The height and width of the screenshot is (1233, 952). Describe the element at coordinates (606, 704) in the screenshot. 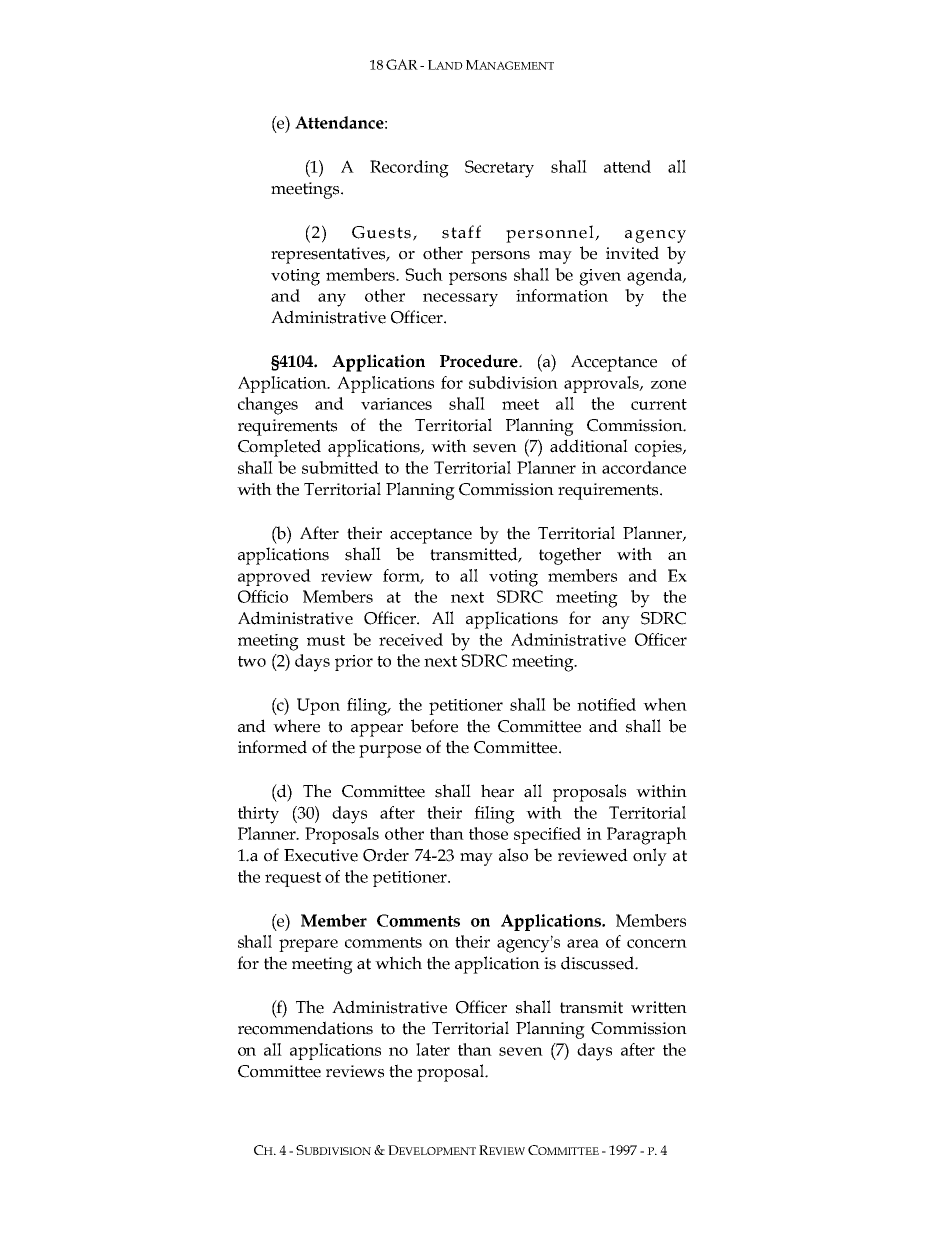

I see `notified` at that location.
